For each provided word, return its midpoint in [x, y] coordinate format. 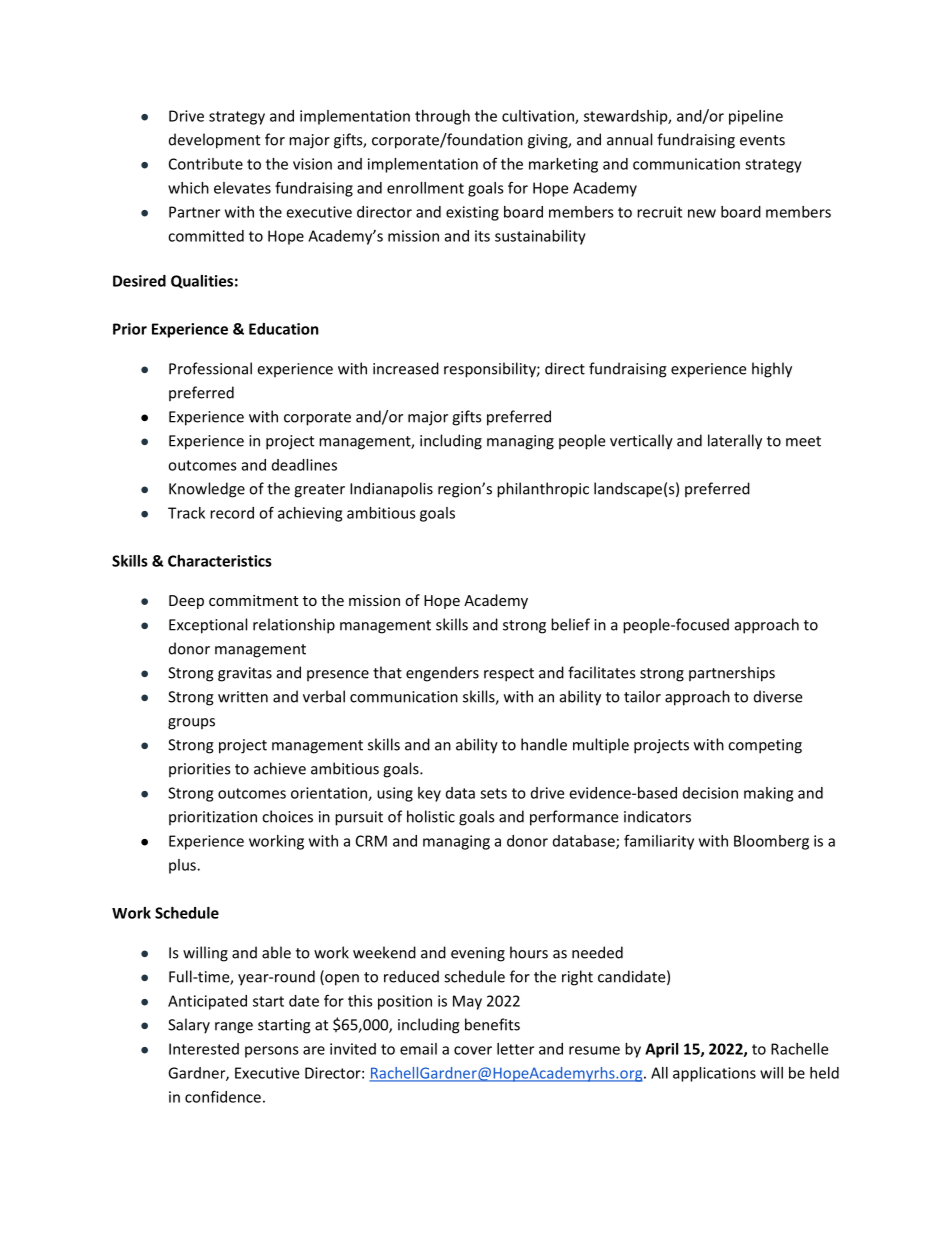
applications [714, 1074]
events [762, 140]
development [214, 141]
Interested [204, 1049]
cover [473, 1050]
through [442, 117]
